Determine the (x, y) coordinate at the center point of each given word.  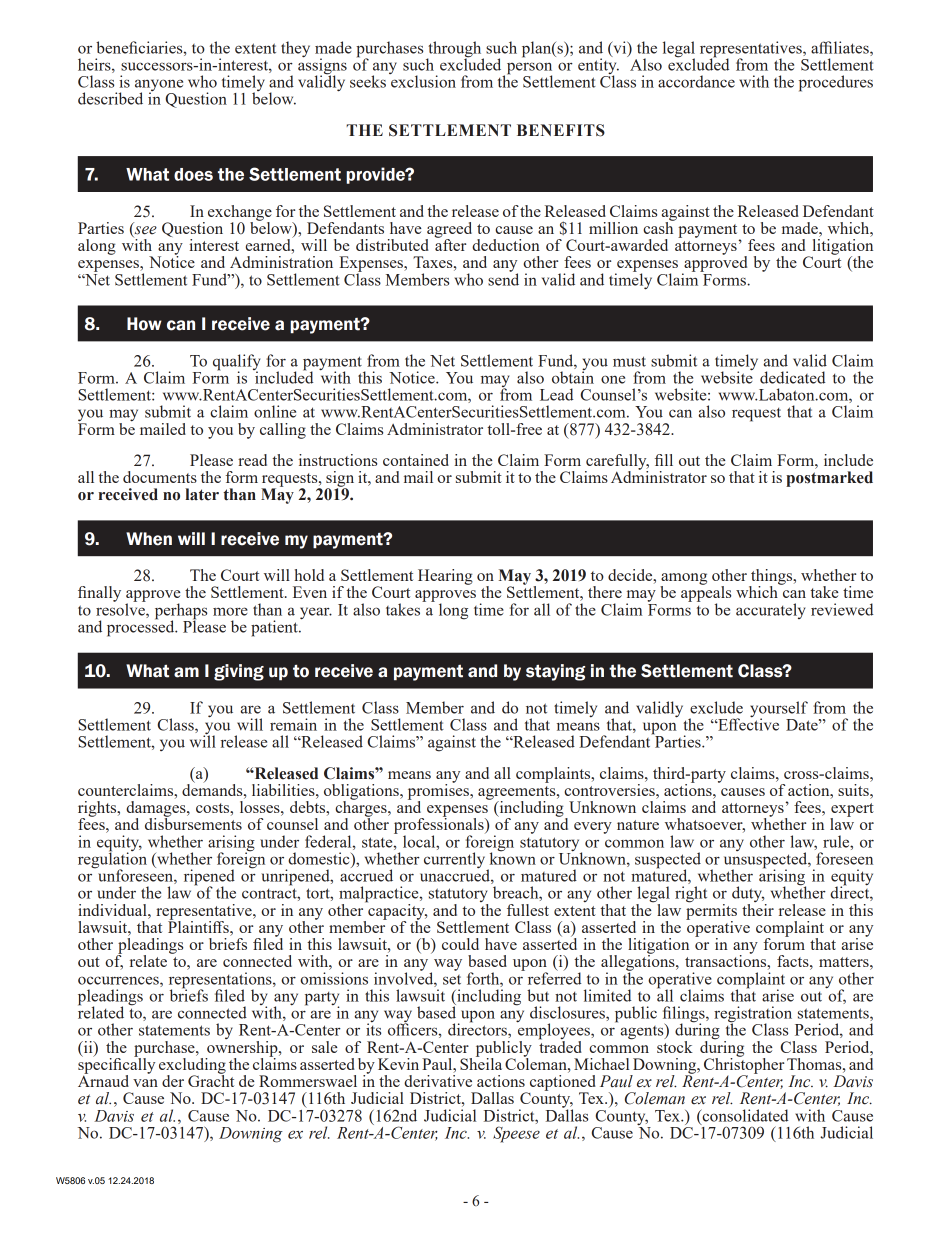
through (455, 50)
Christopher (744, 1065)
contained (416, 460)
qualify (237, 363)
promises (439, 792)
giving (239, 672)
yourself (779, 710)
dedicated (793, 377)
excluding (192, 1065)
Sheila (481, 1062)
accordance (696, 81)
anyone (159, 86)
